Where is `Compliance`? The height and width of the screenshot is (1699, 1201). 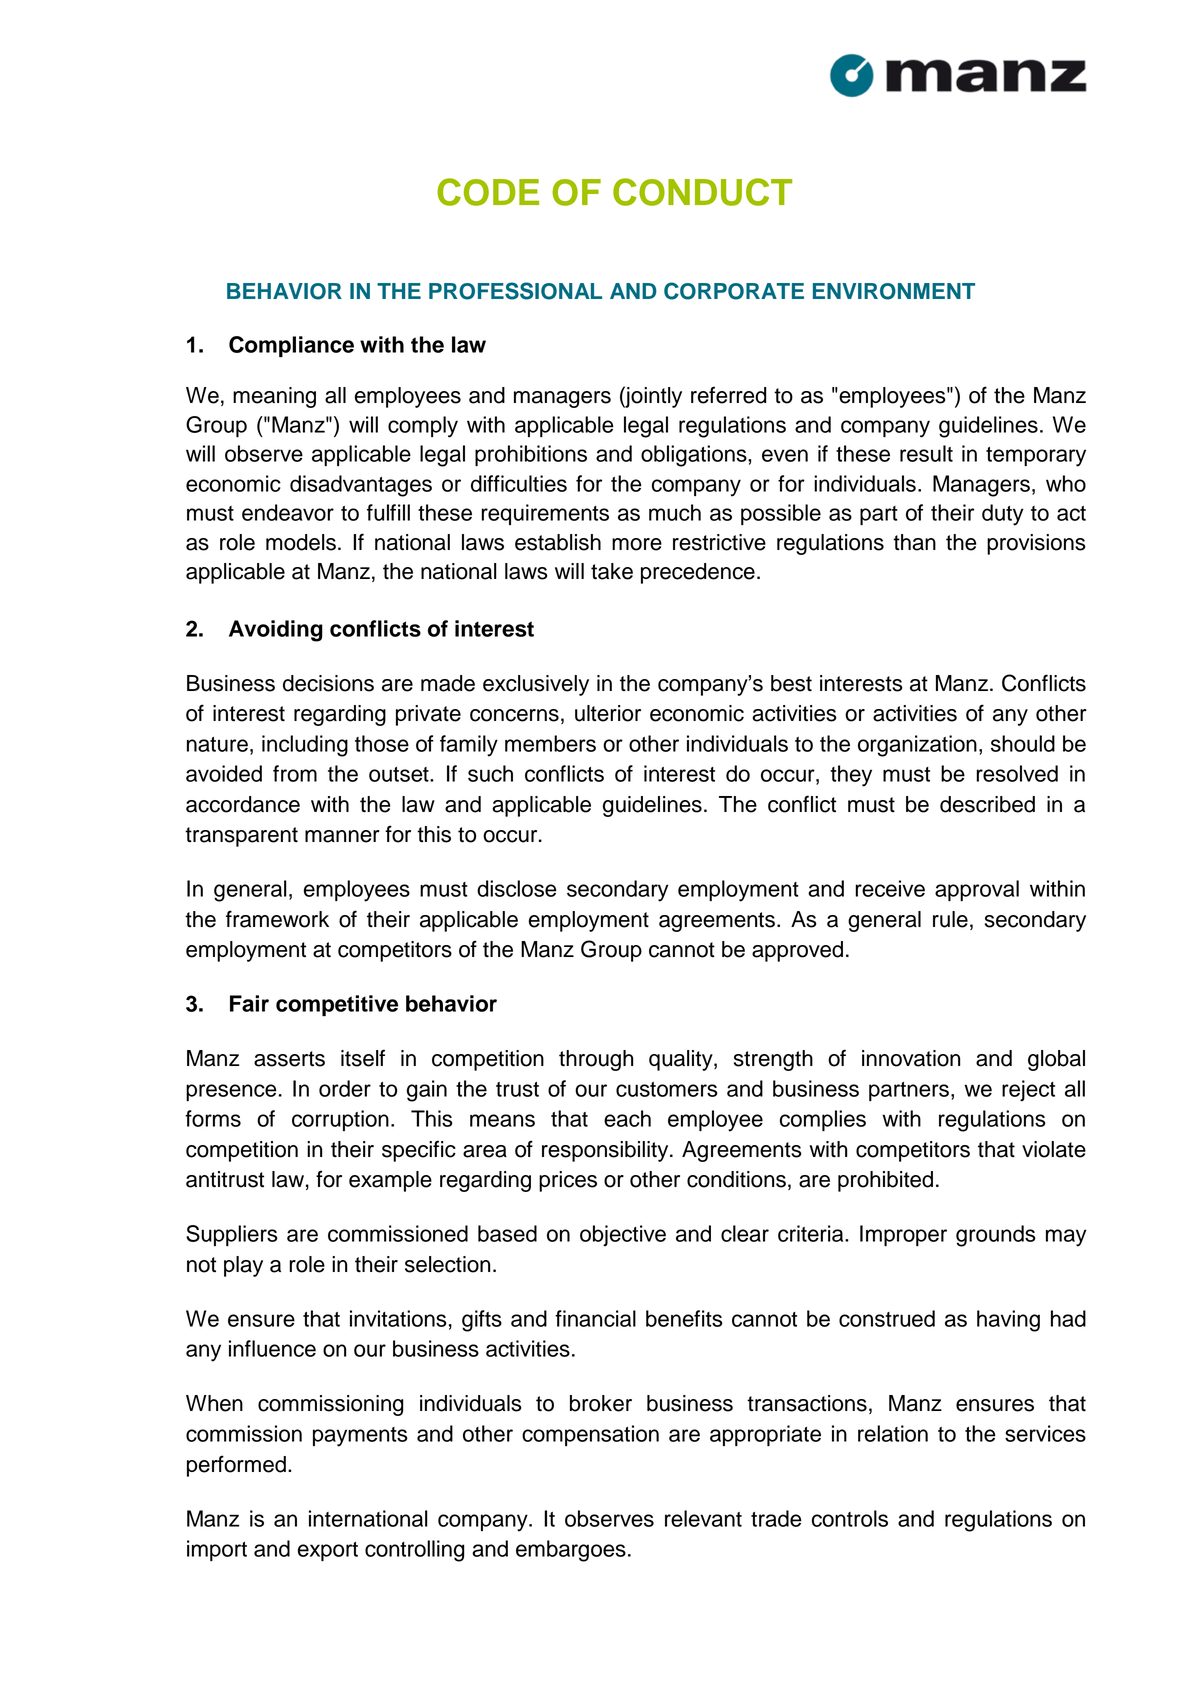
Compliance is located at coordinates (291, 346).
